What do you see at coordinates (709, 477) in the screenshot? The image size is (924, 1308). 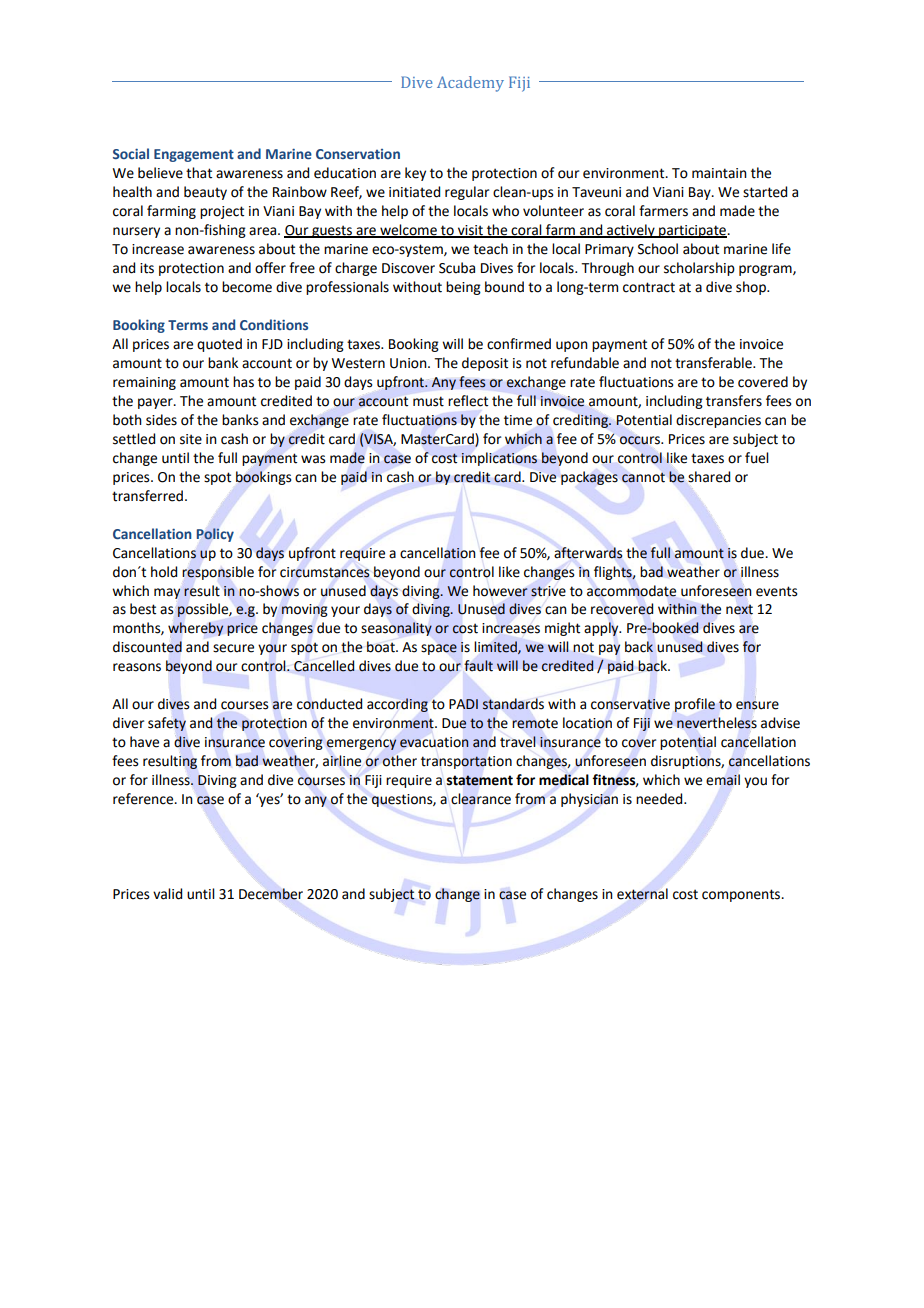 I see `shared` at bounding box center [709, 477].
